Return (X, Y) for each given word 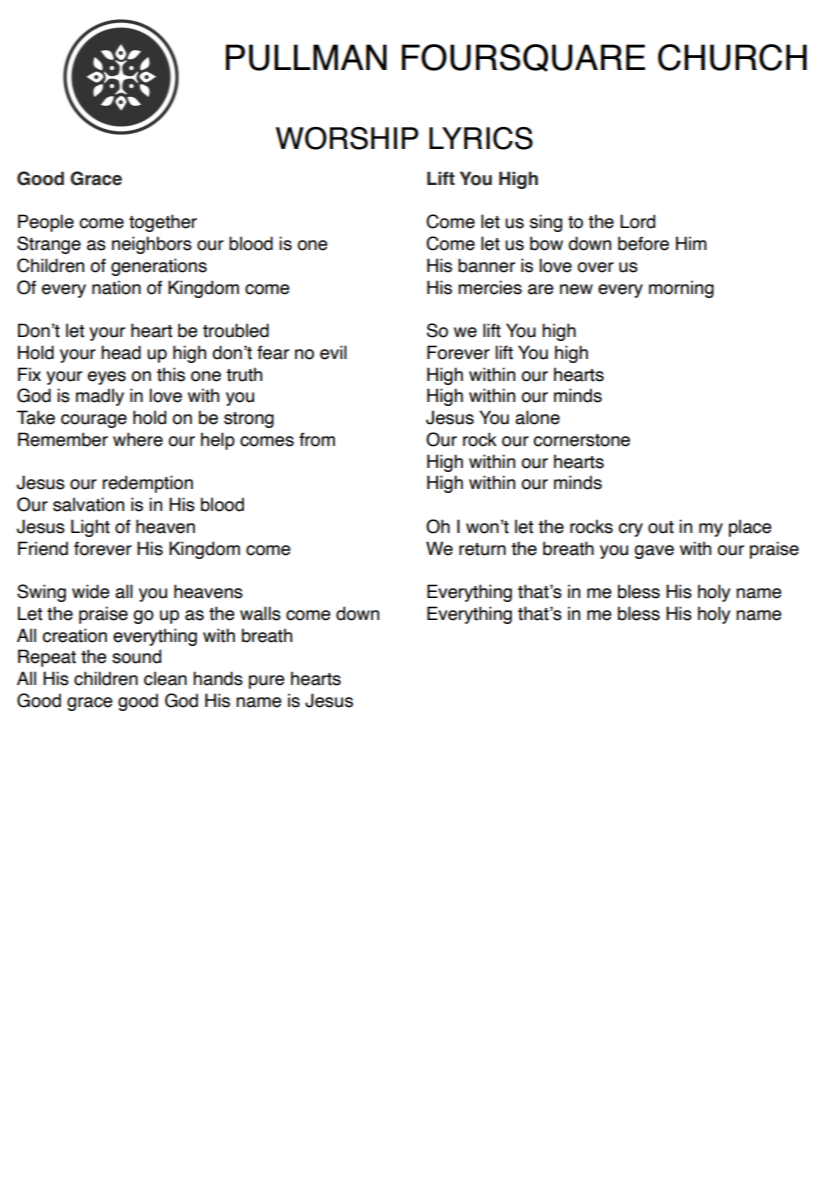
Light (90, 528)
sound (136, 656)
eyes (107, 378)
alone (537, 417)
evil (333, 352)
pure (266, 682)
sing (546, 223)
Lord (637, 221)
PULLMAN (306, 57)
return (482, 549)
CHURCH (732, 57)
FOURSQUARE (523, 58)
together (163, 223)
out (661, 527)
